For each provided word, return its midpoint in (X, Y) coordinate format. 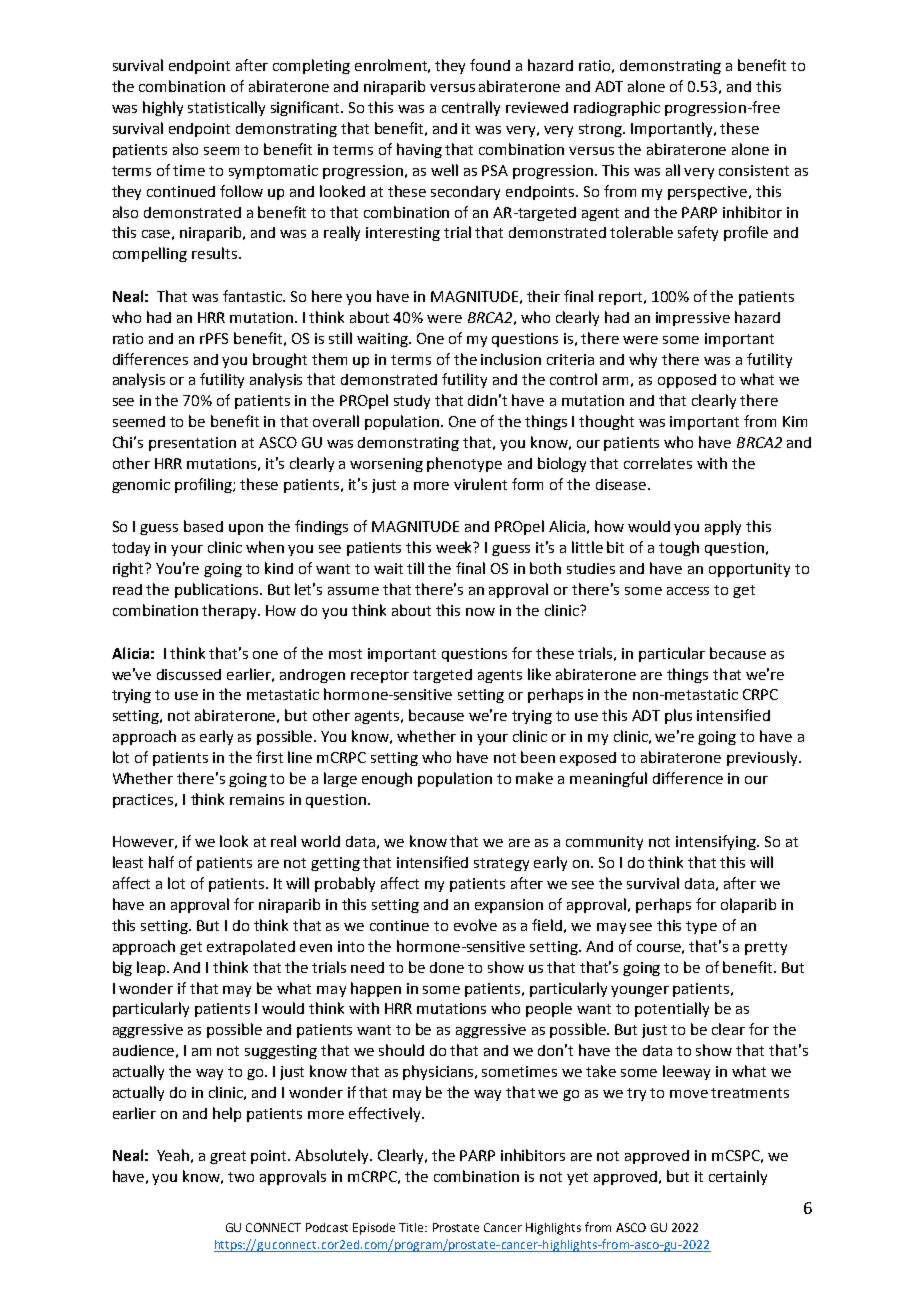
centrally (471, 108)
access (688, 591)
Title (413, 1227)
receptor (380, 676)
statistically (226, 108)
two (241, 1177)
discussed (189, 674)
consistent (754, 170)
